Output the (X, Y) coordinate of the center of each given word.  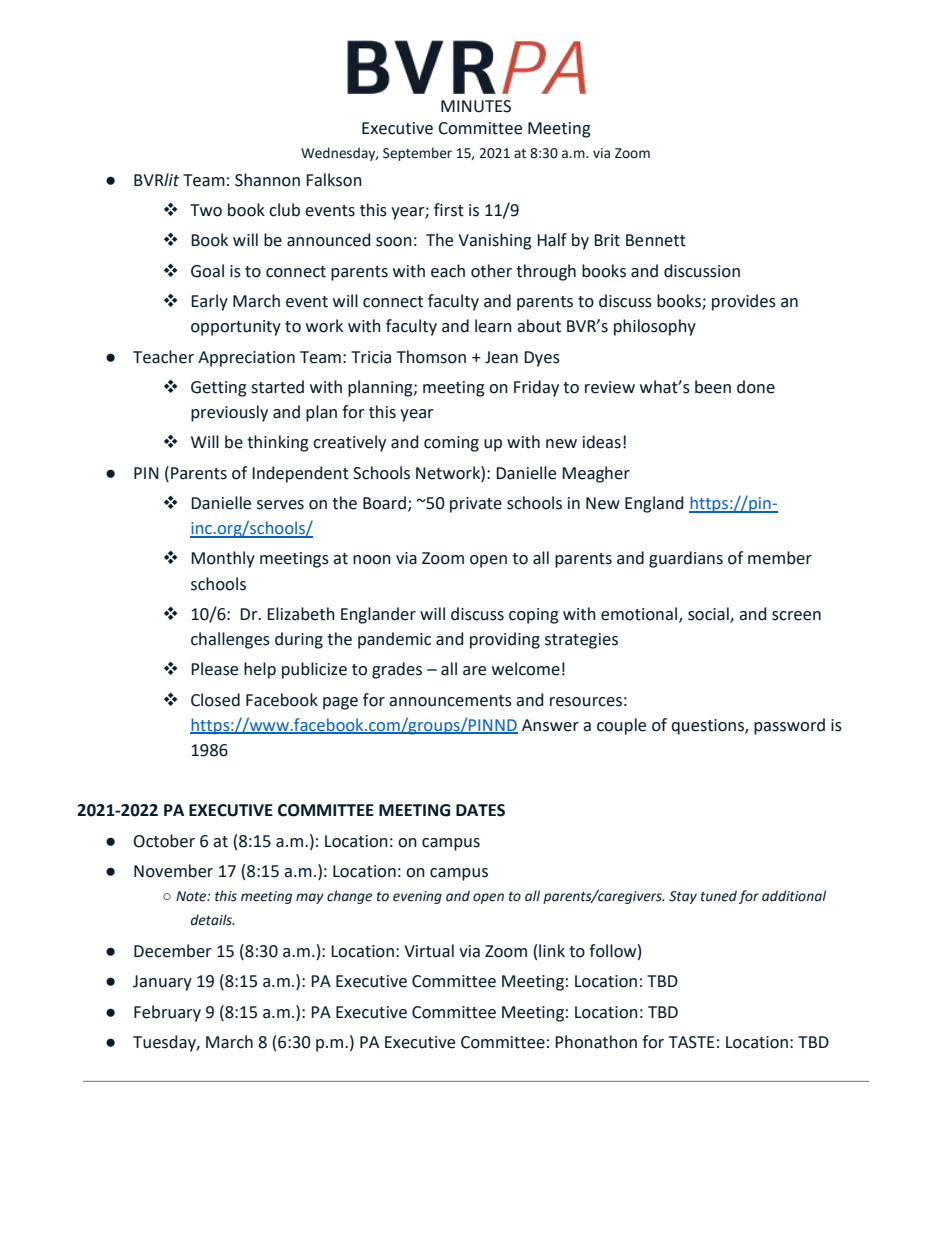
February (167, 1013)
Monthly (223, 559)
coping (534, 616)
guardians (686, 559)
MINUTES (476, 106)
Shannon (267, 180)
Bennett (656, 240)
